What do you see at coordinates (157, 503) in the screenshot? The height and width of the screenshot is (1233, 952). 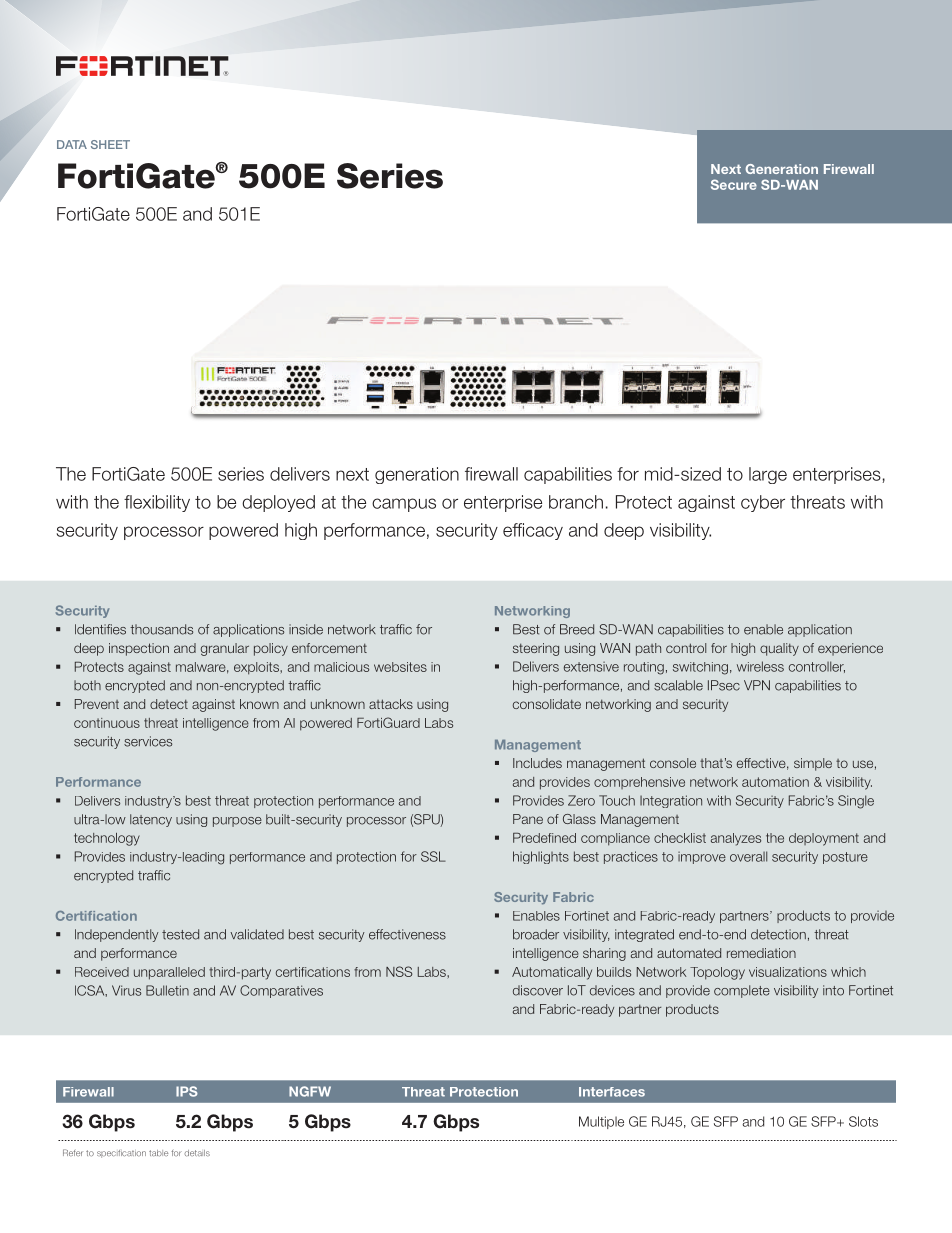 I see `flexibility` at bounding box center [157, 503].
